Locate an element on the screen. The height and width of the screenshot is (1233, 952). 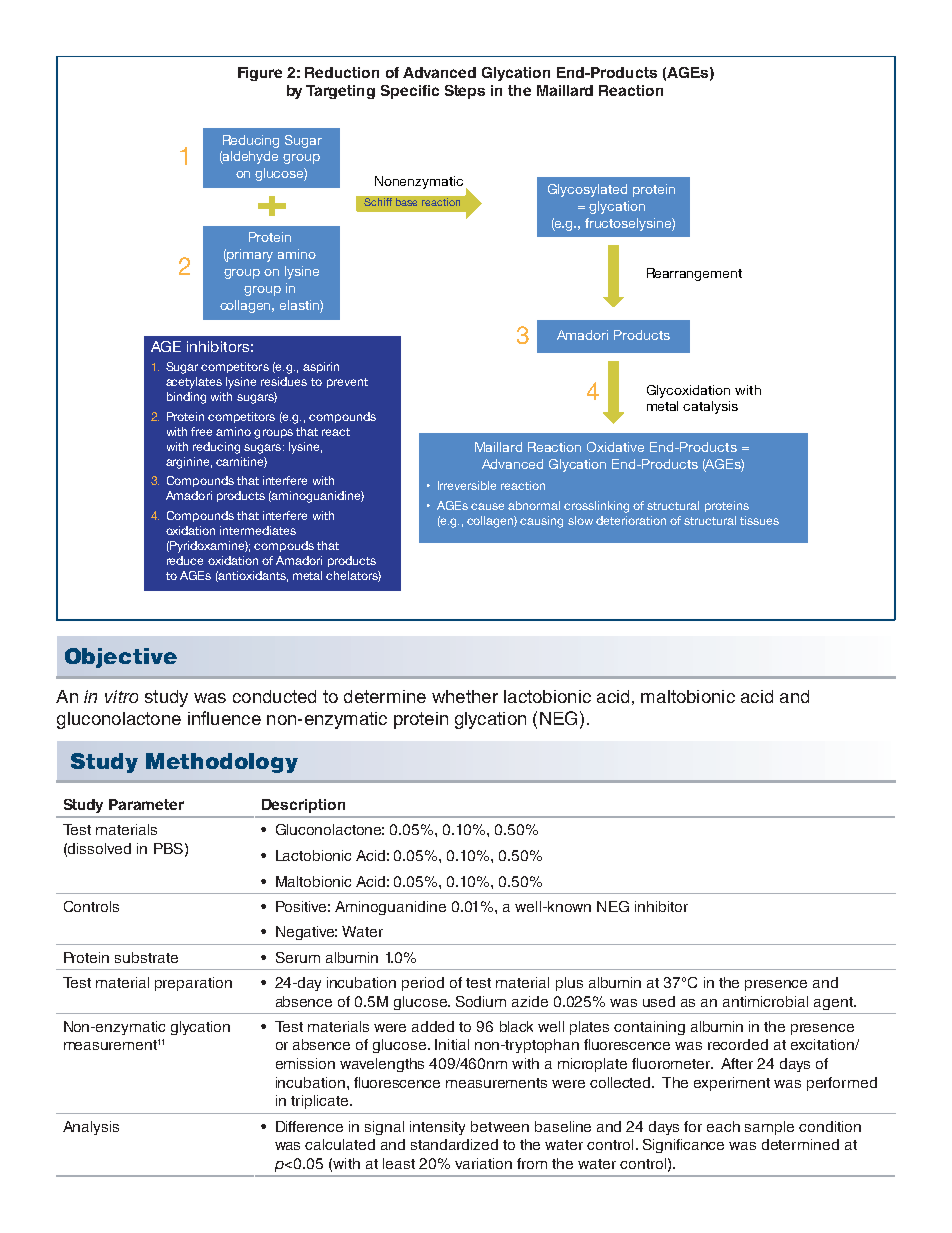
standardized is located at coordinates (454, 1144).
